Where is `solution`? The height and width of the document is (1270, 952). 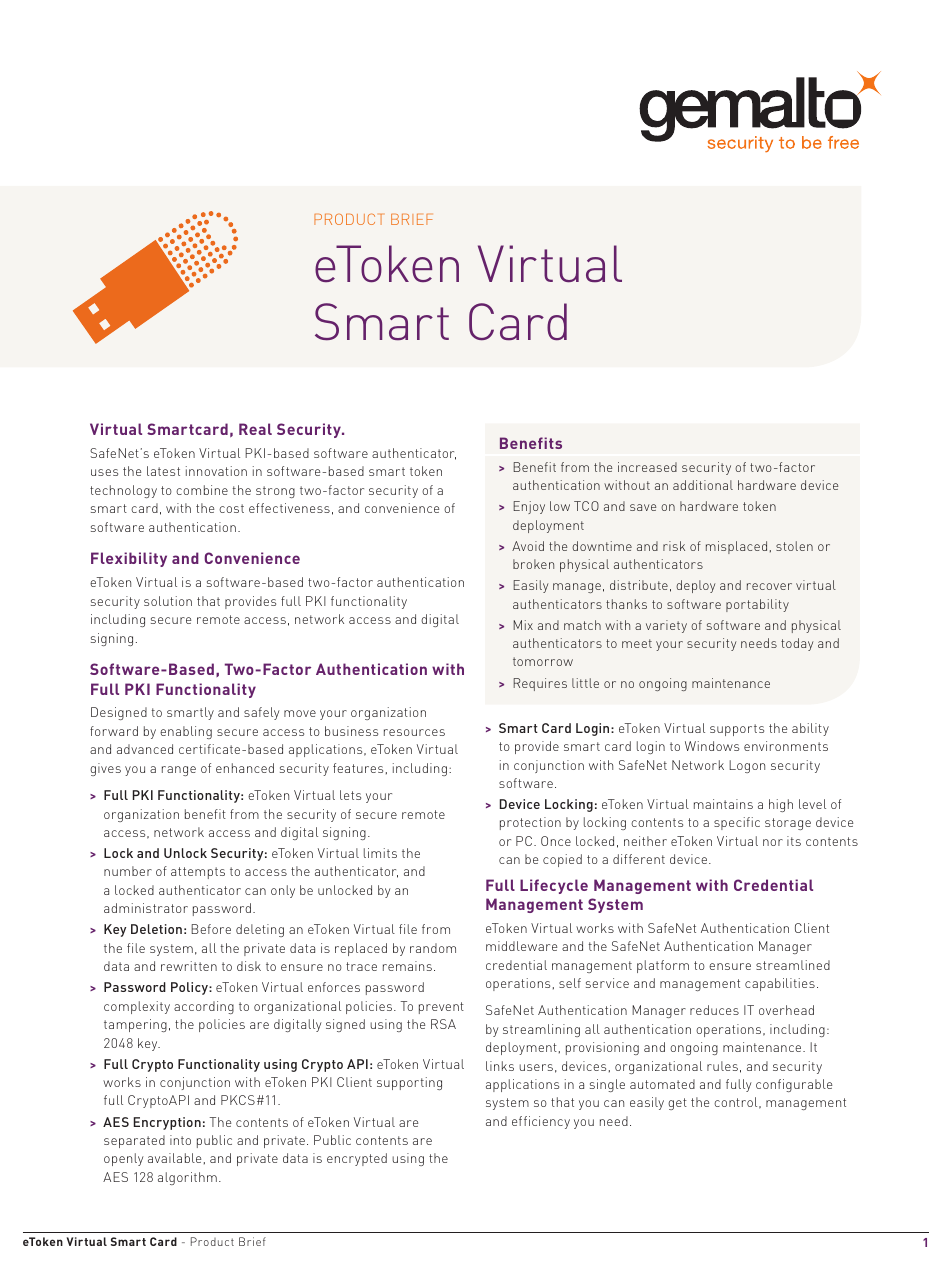
solution is located at coordinates (168, 601).
